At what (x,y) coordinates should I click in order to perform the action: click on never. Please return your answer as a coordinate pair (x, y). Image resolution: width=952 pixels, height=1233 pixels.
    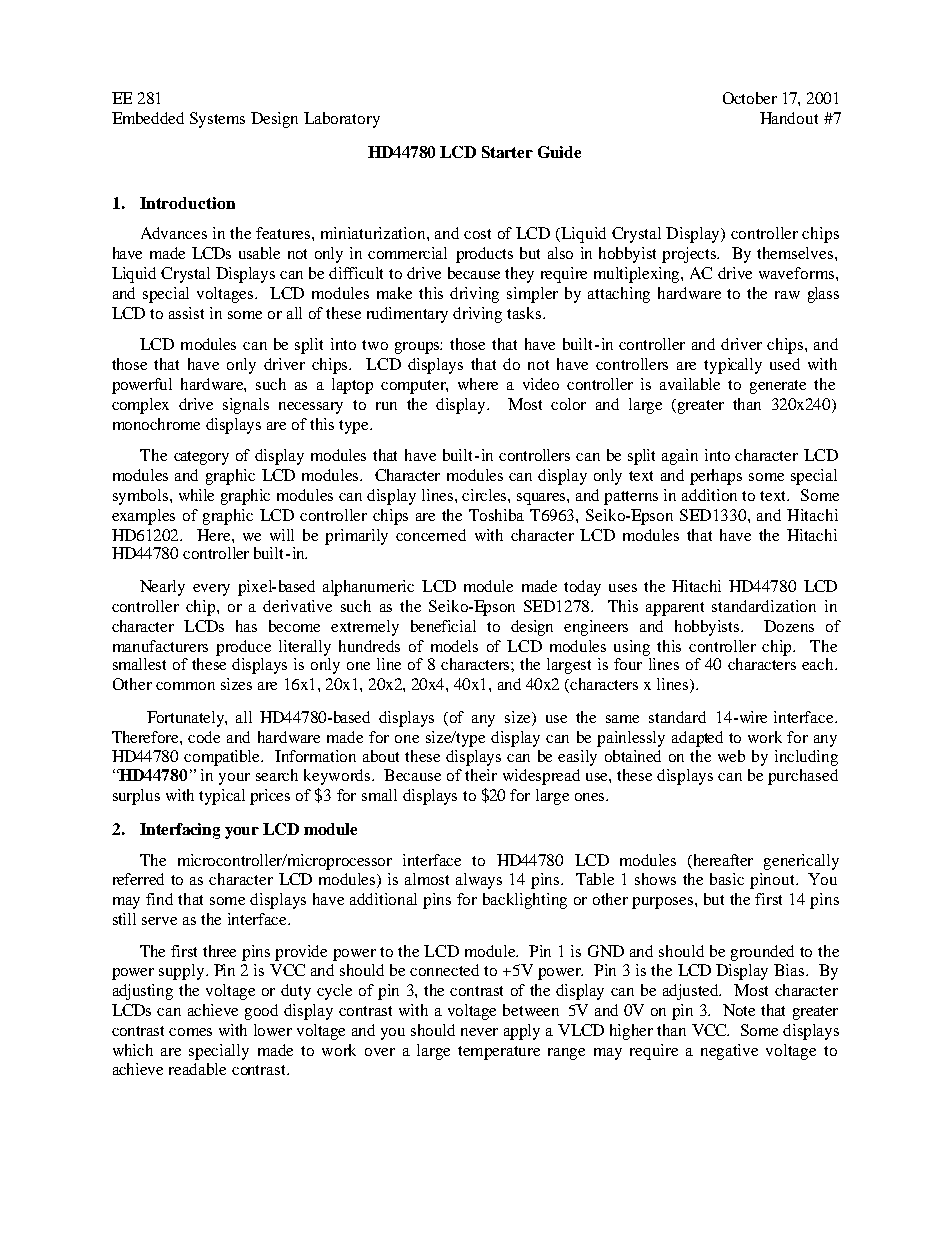
    Looking at the image, I should click on (479, 1032).
